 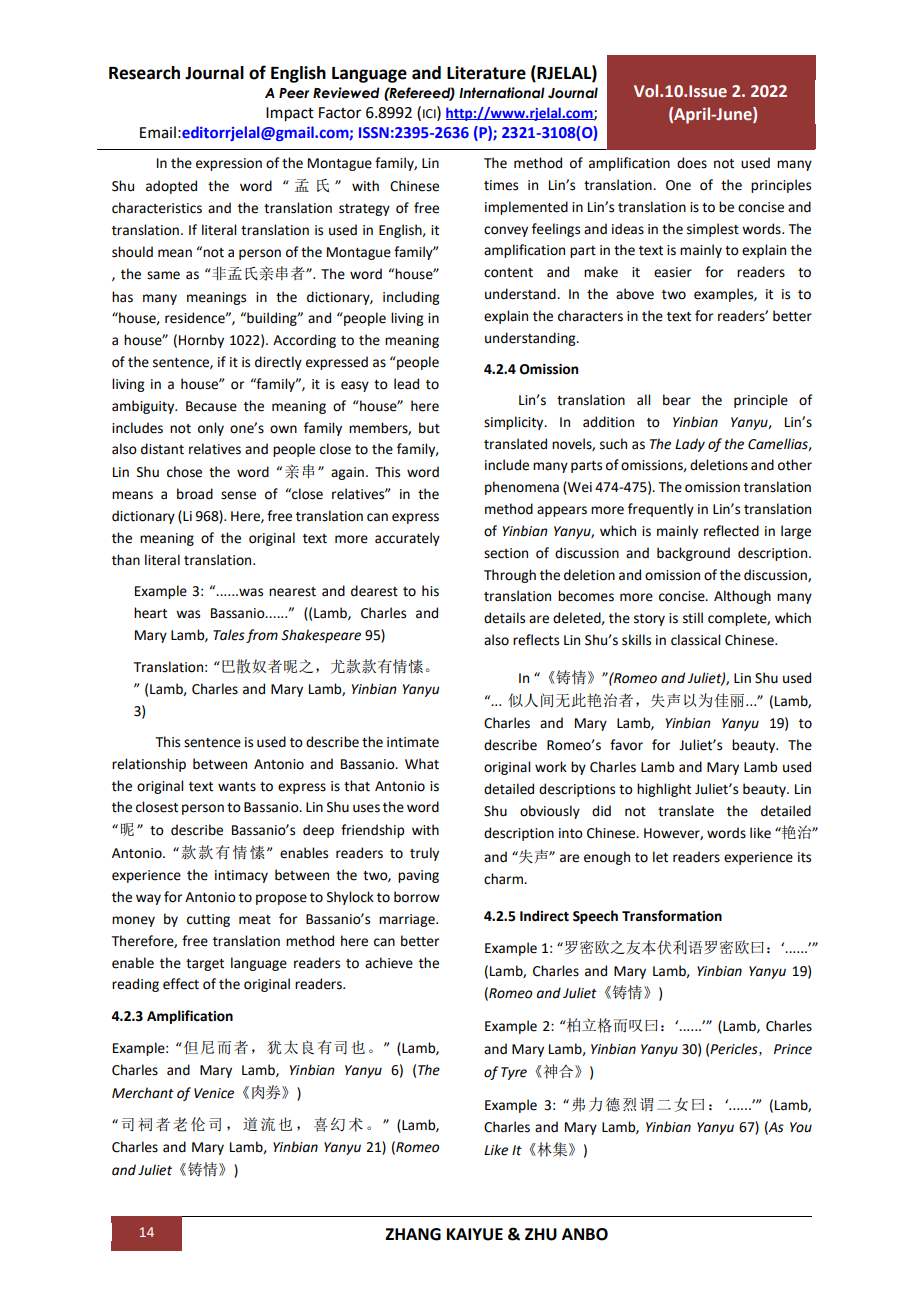 I want to click on does, so click(x=692, y=163).
